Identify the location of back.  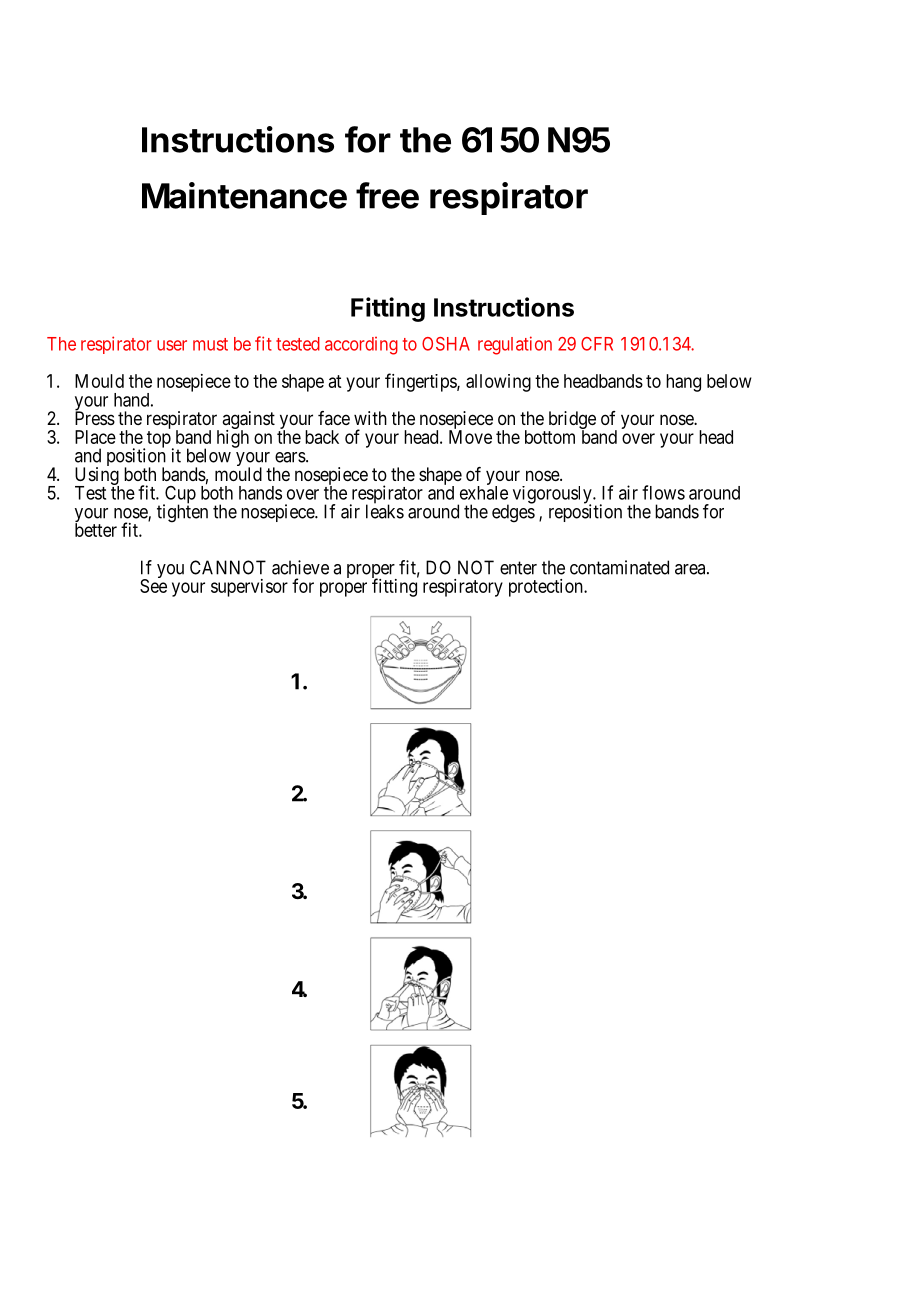
(322, 437).
